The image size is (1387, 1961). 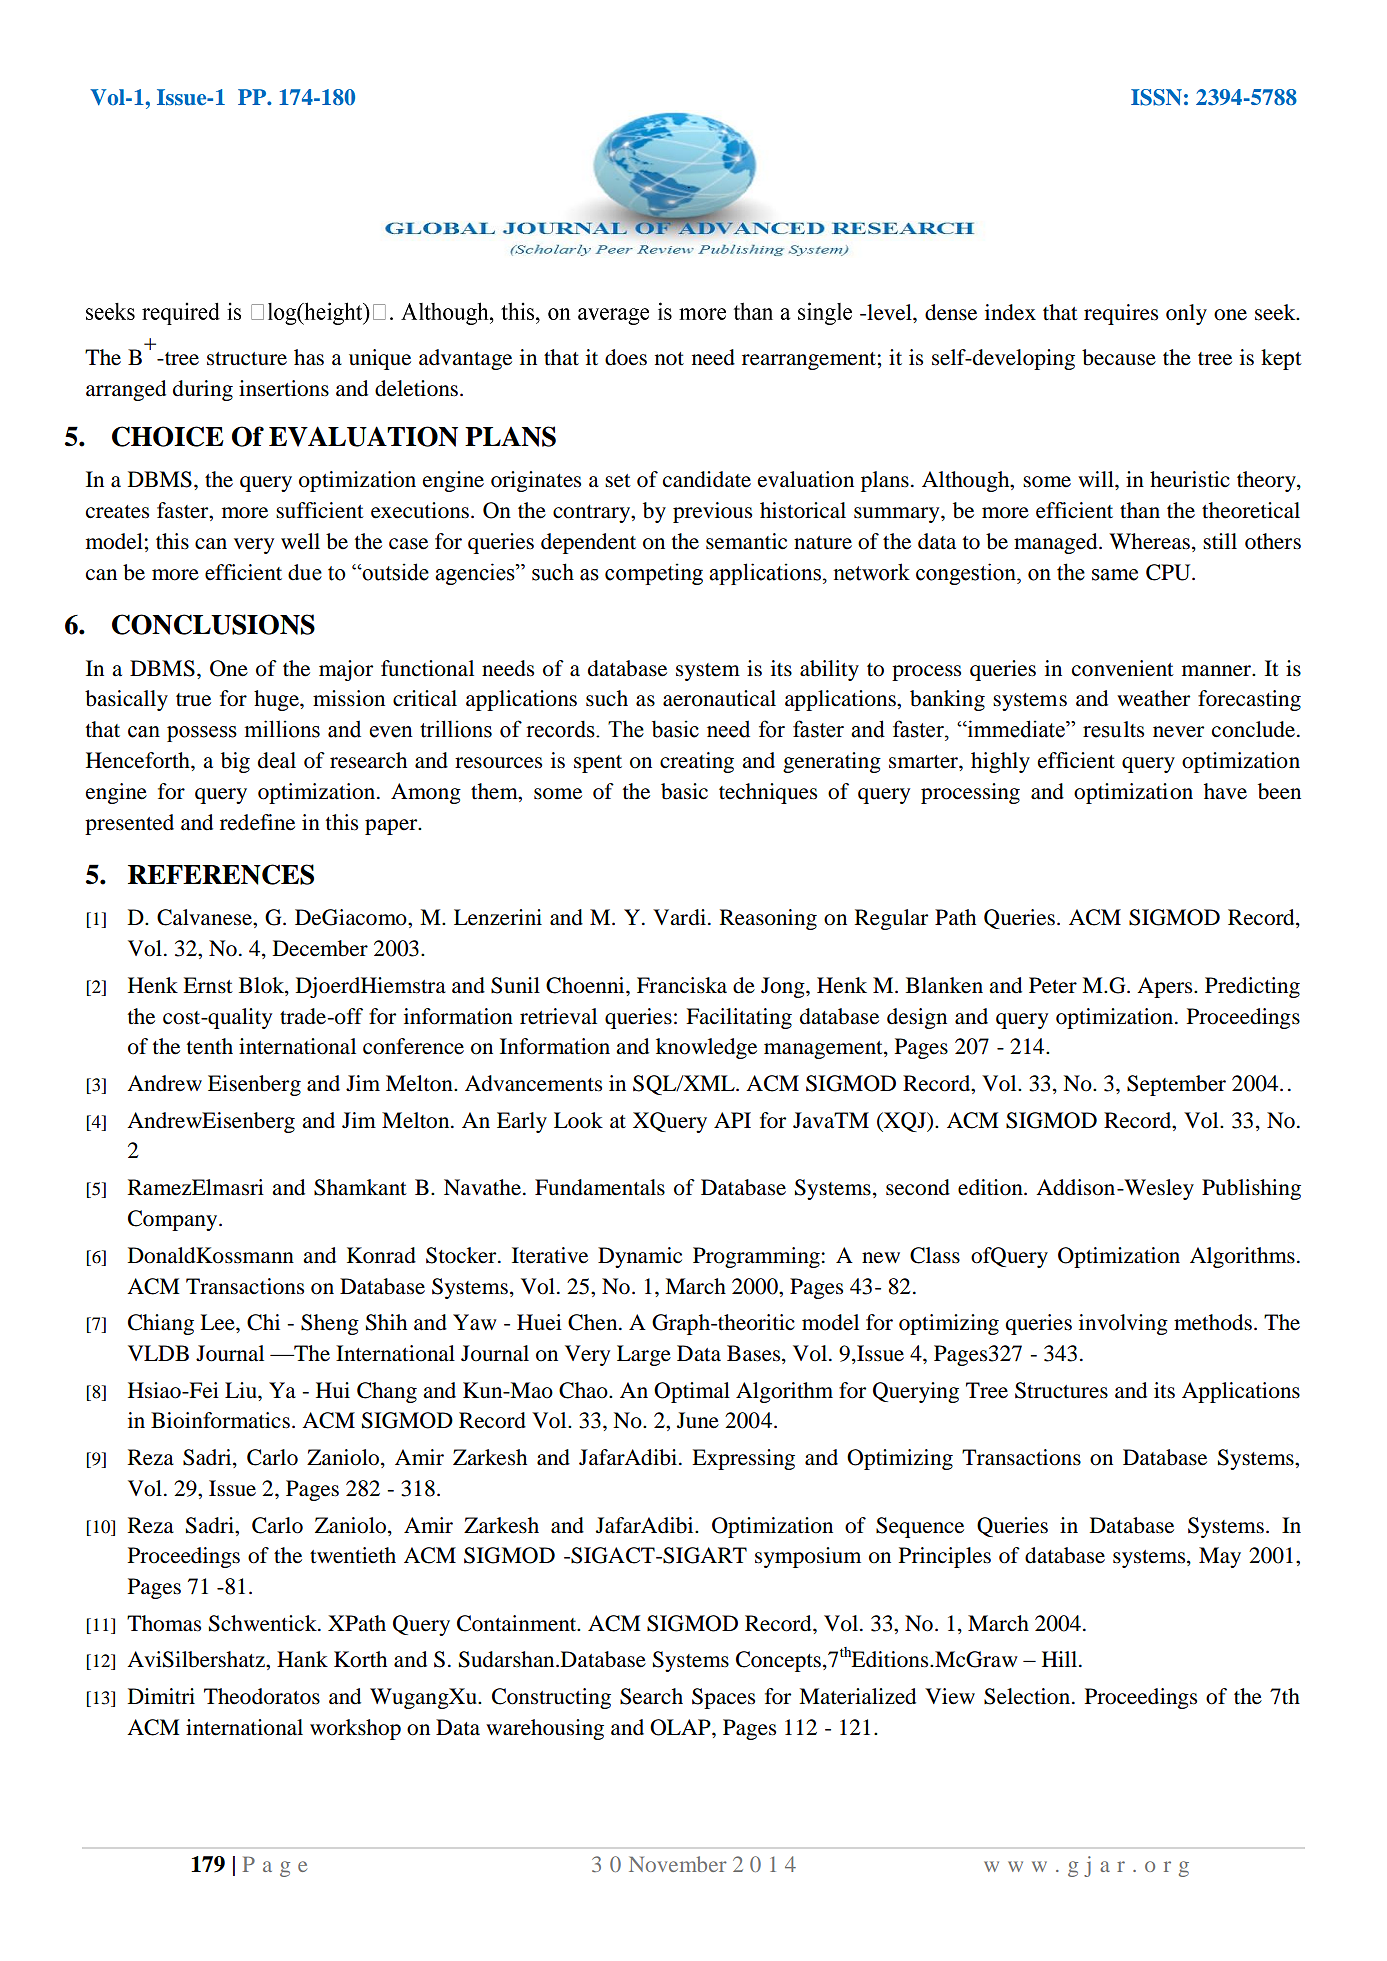 What do you see at coordinates (309, 357) in the image?
I see `has` at bounding box center [309, 357].
